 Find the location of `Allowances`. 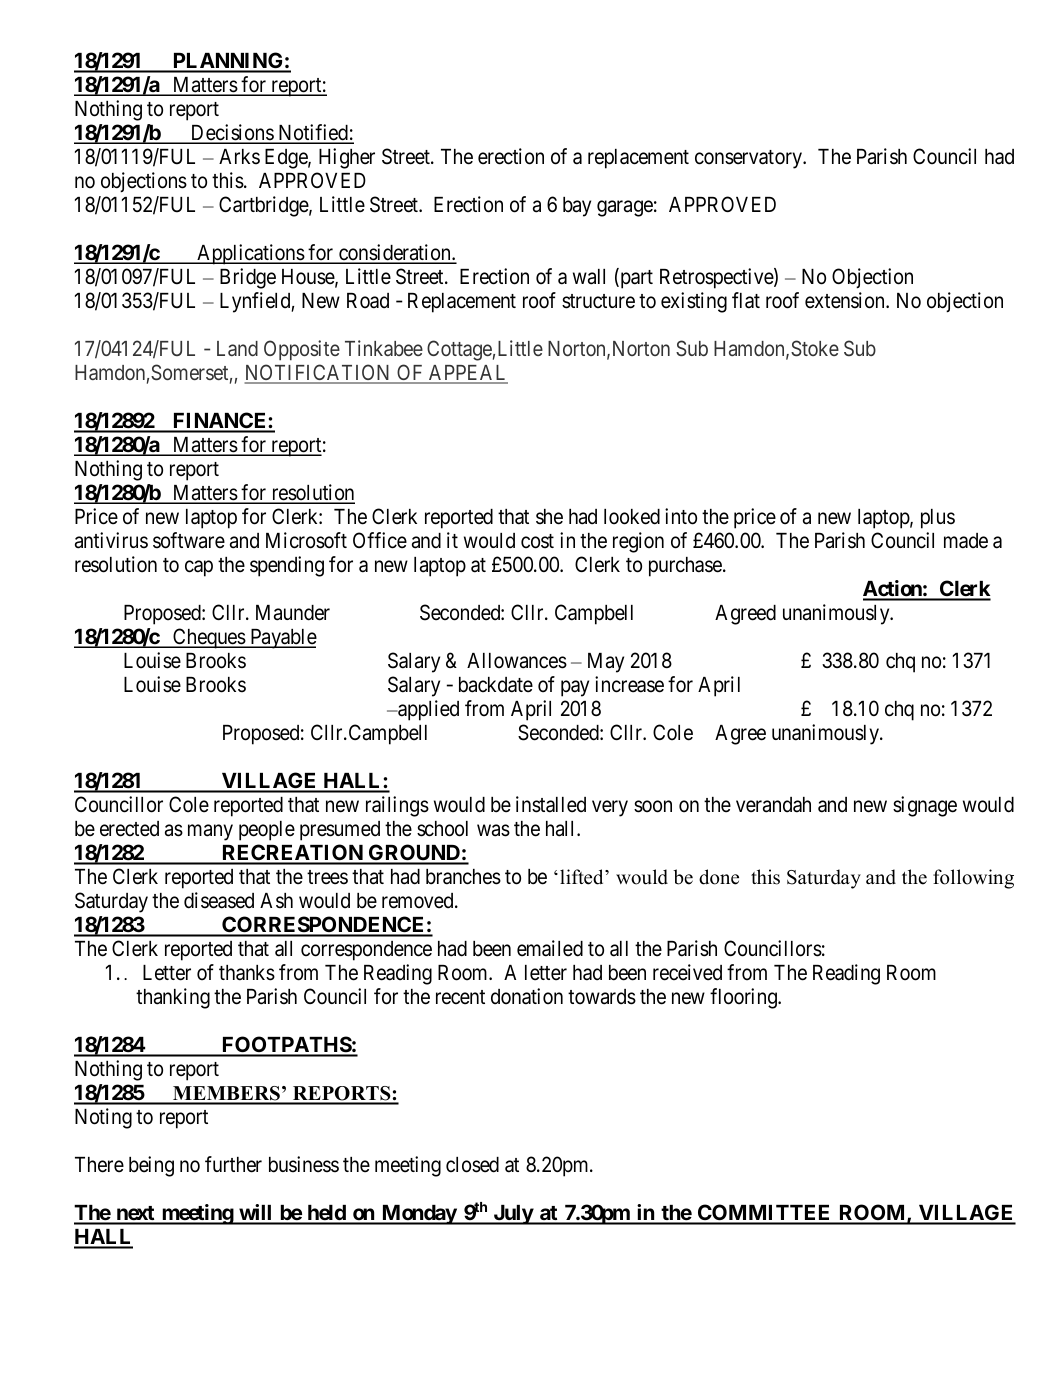

Allowances is located at coordinates (517, 661).
